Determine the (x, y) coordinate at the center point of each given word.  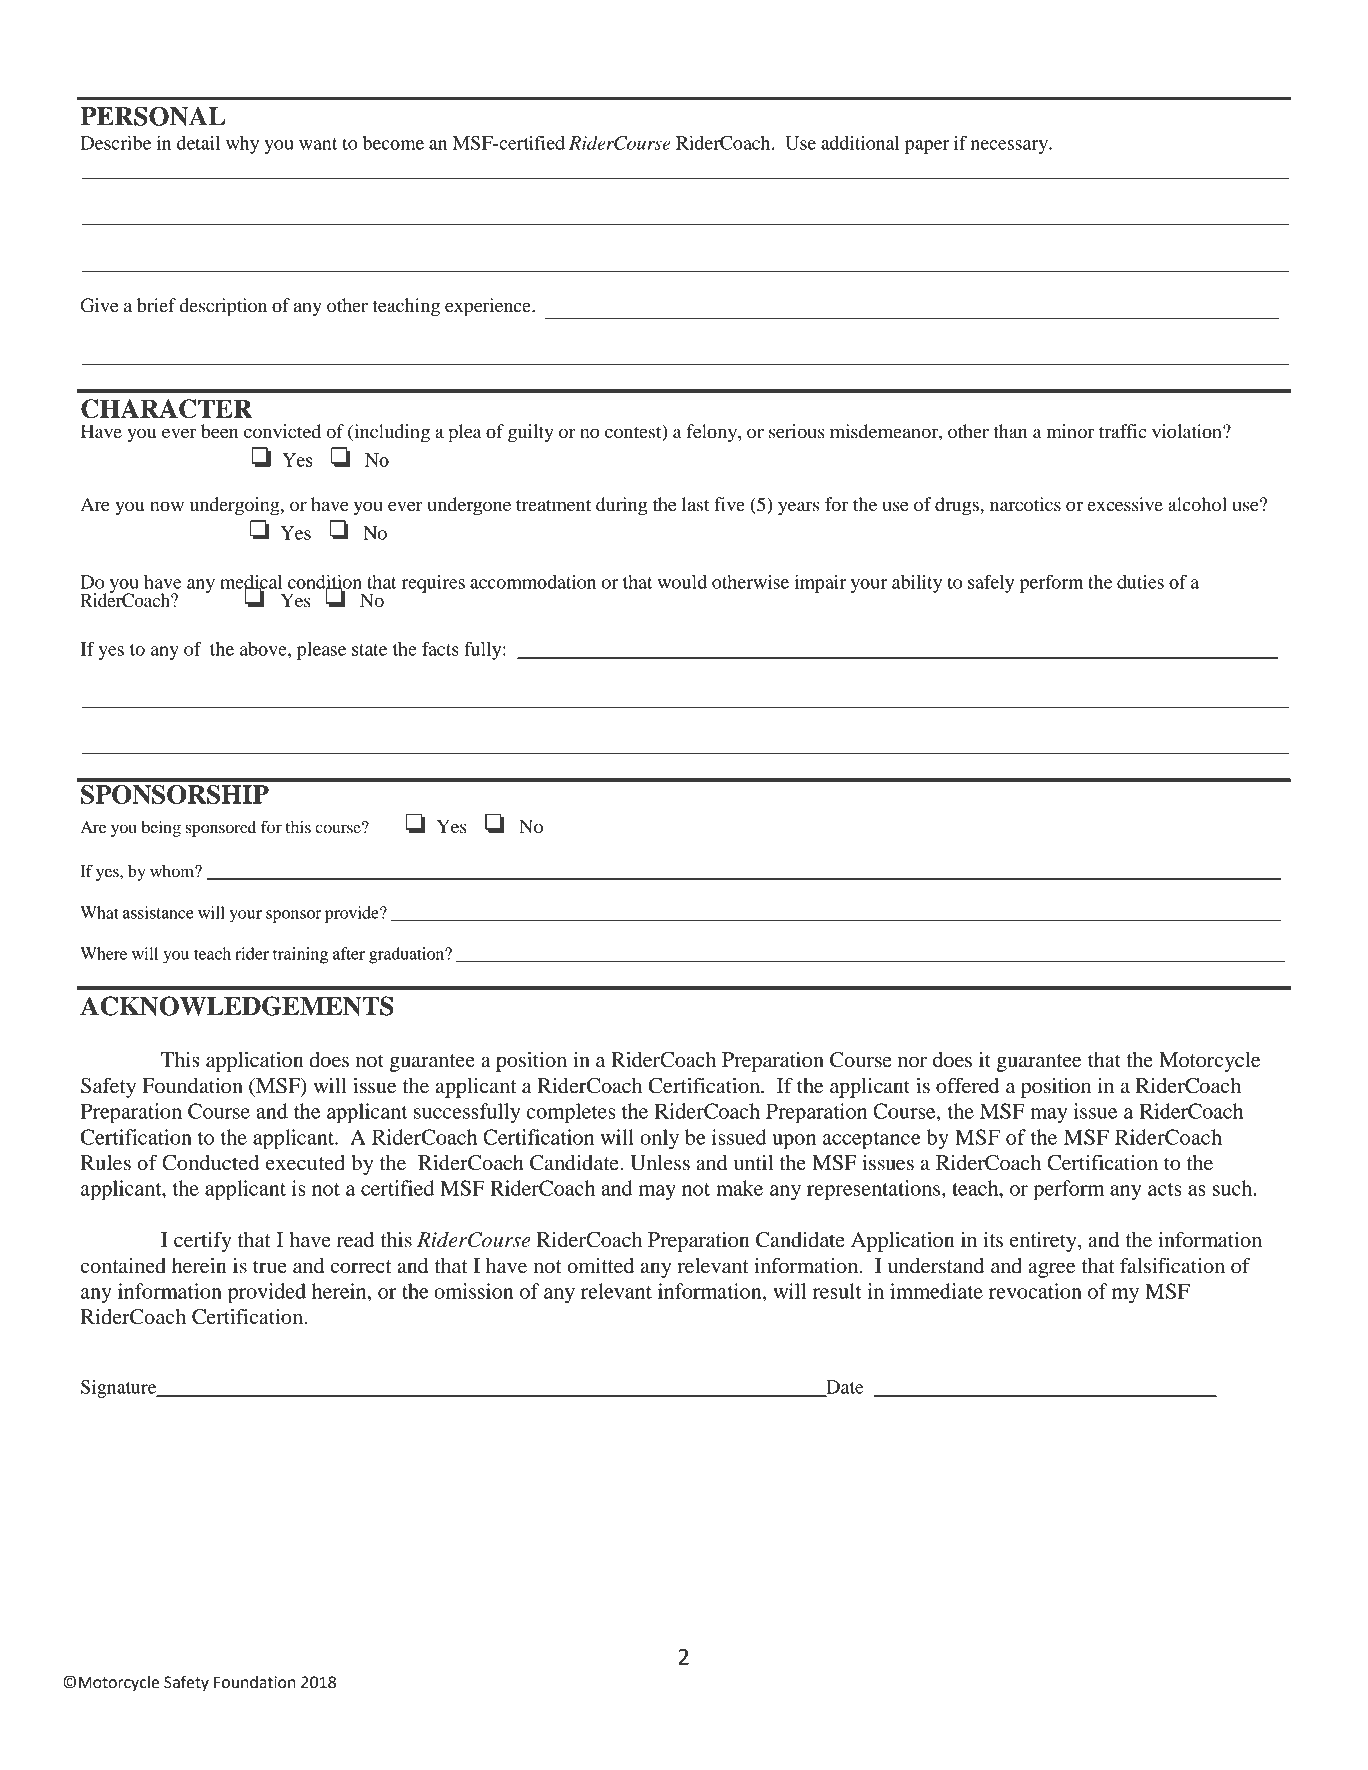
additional (860, 143)
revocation (1035, 1291)
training (300, 955)
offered (967, 1085)
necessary (1010, 147)
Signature (120, 1389)
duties (1140, 582)
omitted (600, 1266)
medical (251, 583)
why (242, 145)
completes (571, 1113)
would (682, 582)
